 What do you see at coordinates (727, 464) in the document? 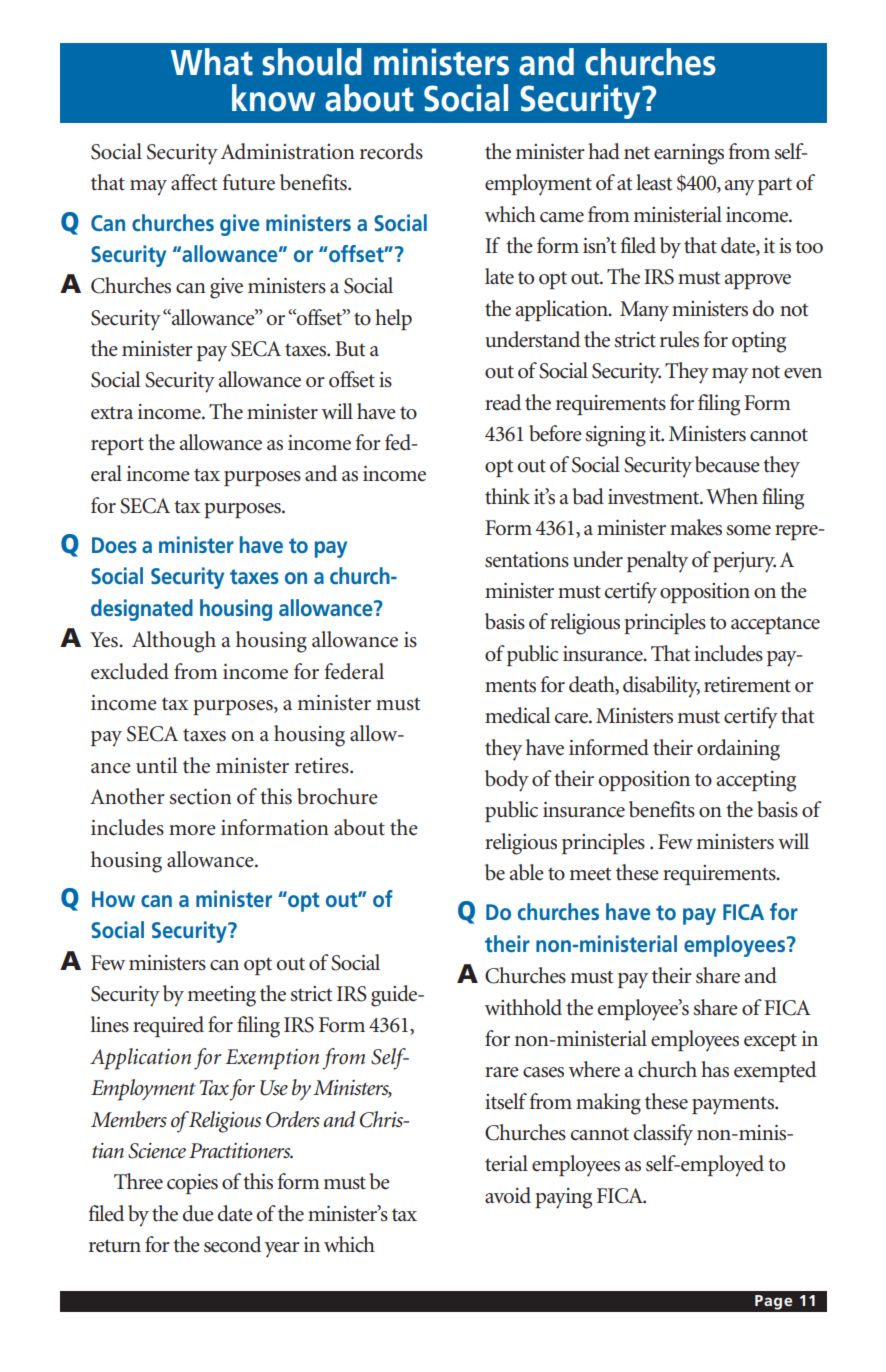
I see `because` at bounding box center [727, 464].
